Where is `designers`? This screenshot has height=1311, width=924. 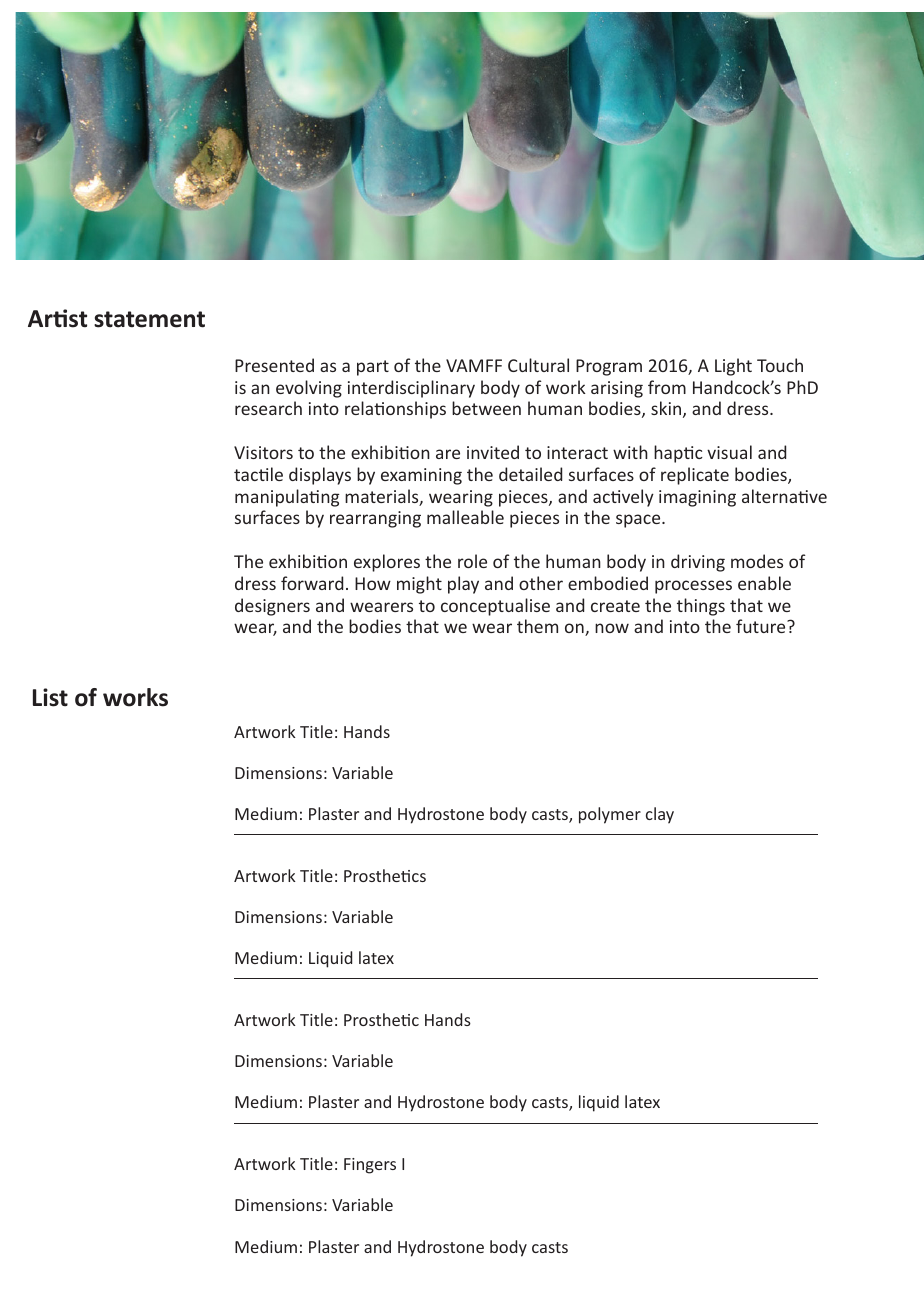 designers is located at coordinates (272, 607).
